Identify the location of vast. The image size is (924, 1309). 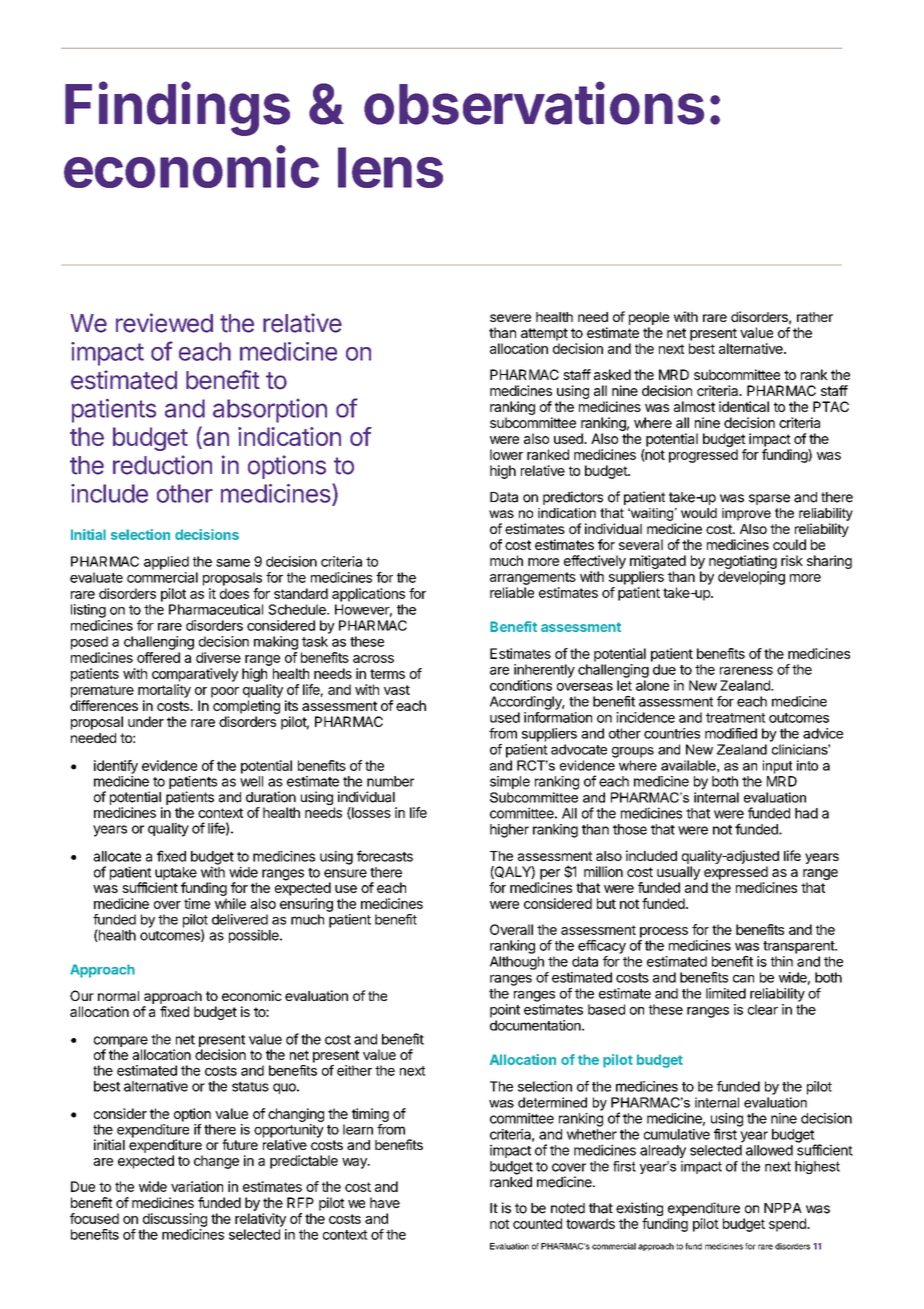
(397, 690).
